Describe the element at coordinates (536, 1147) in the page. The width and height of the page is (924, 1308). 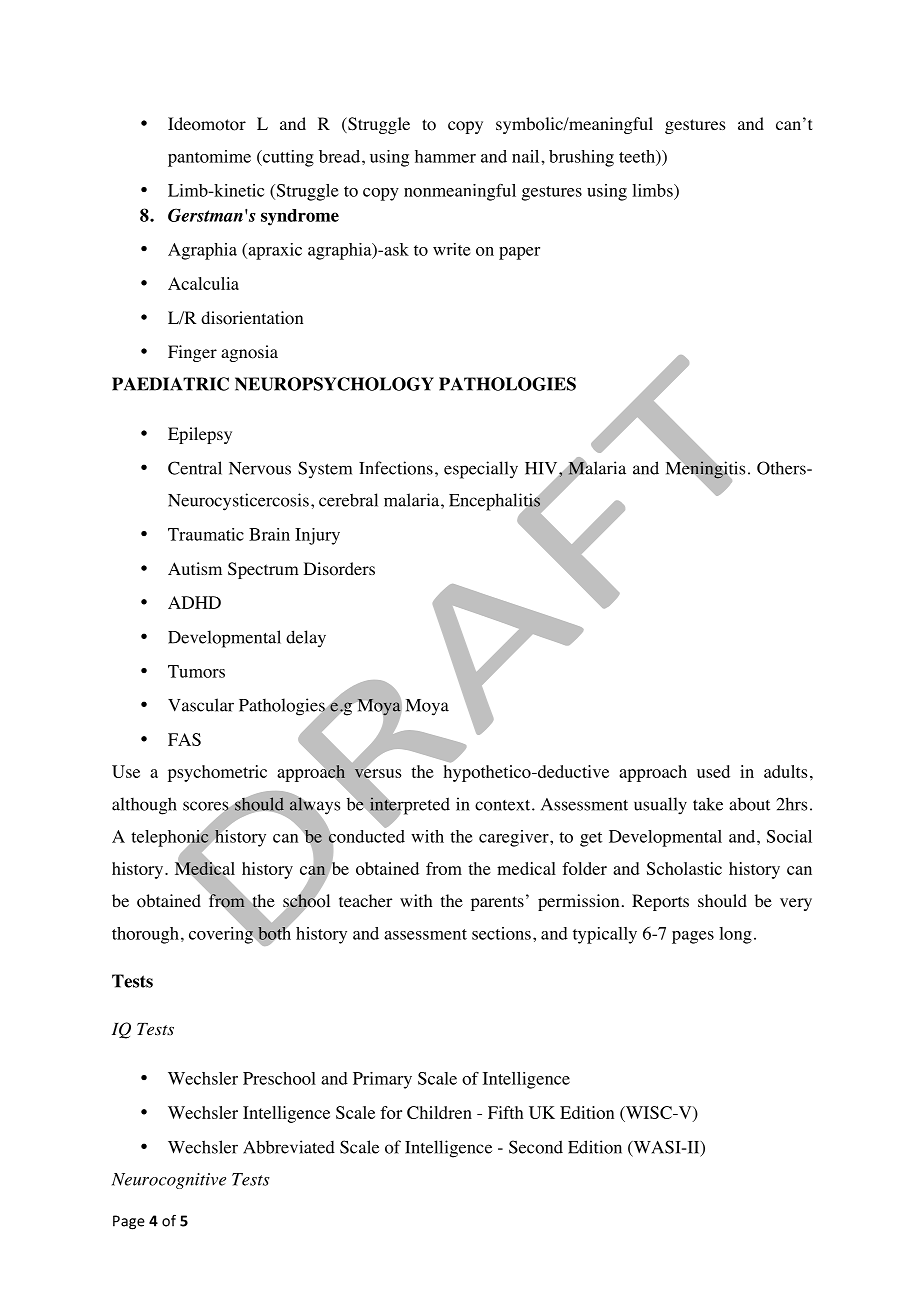
I see `Second` at that location.
